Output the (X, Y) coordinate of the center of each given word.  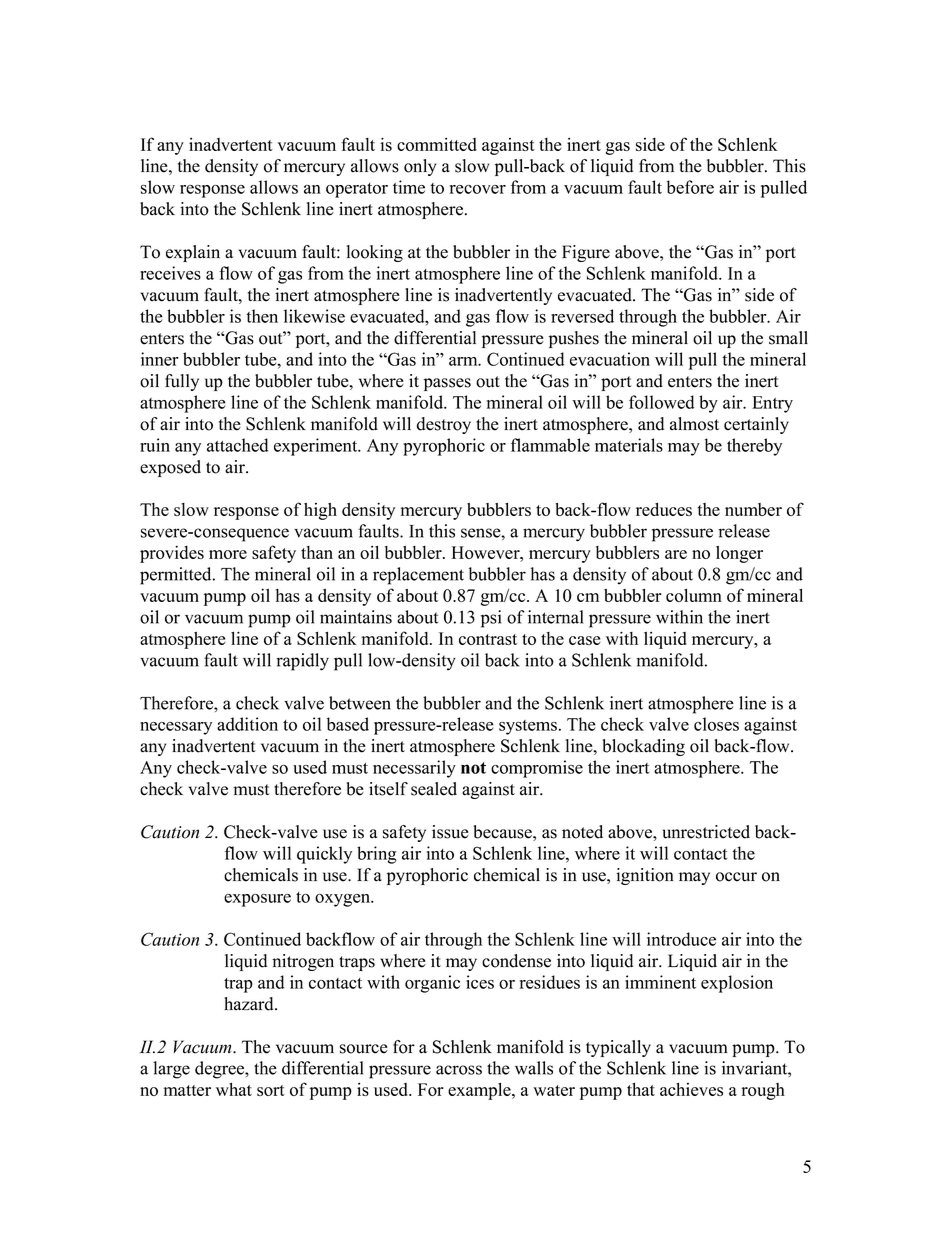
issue (450, 832)
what (234, 1089)
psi (491, 619)
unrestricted (706, 832)
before (690, 187)
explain (193, 253)
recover (478, 189)
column (694, 595)
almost (694, 424)
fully (182, 382)
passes (447, 384)
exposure (257, 900)
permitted (177, 576)
